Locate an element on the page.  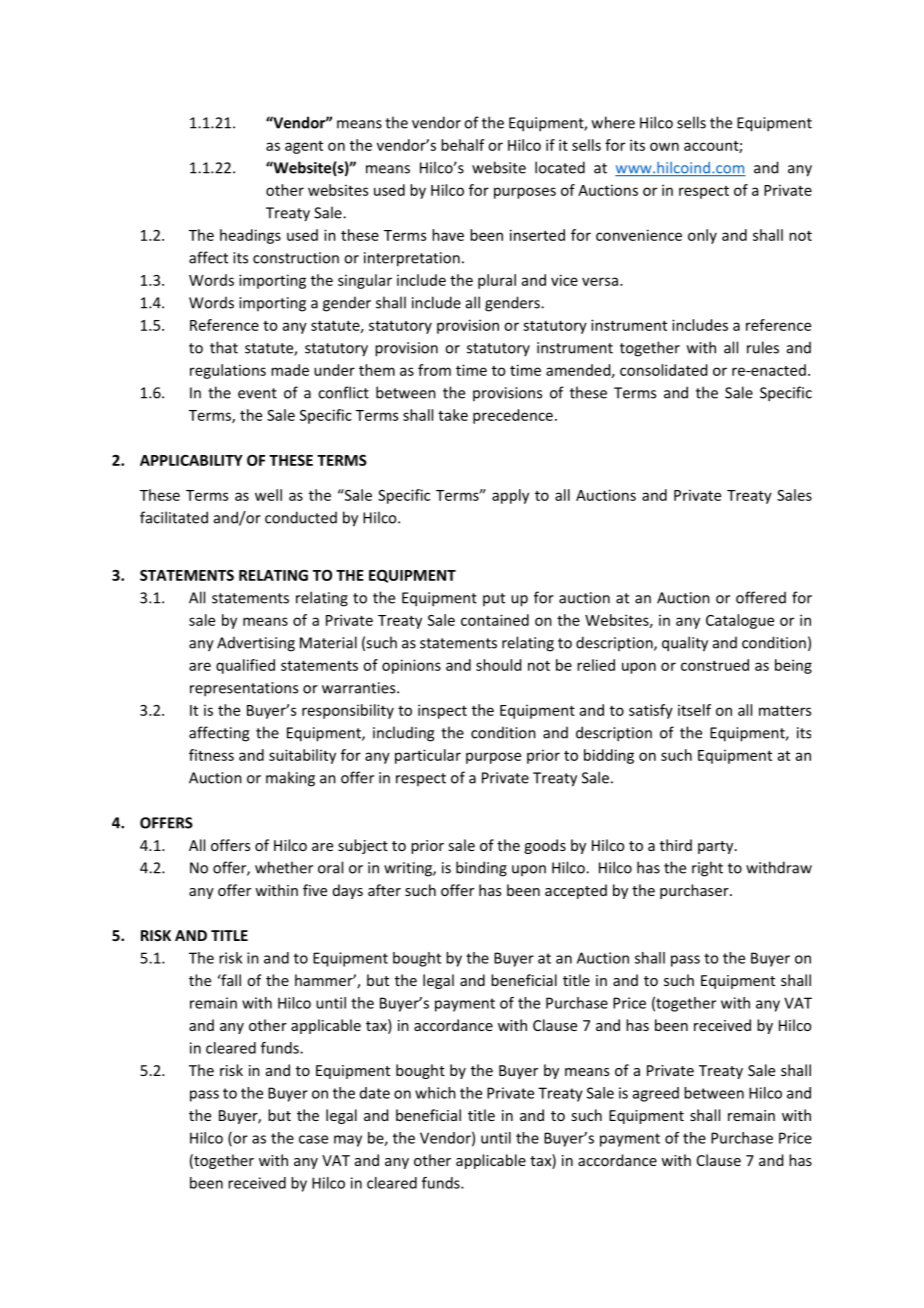
binding is located at coordinates (481, 869).
